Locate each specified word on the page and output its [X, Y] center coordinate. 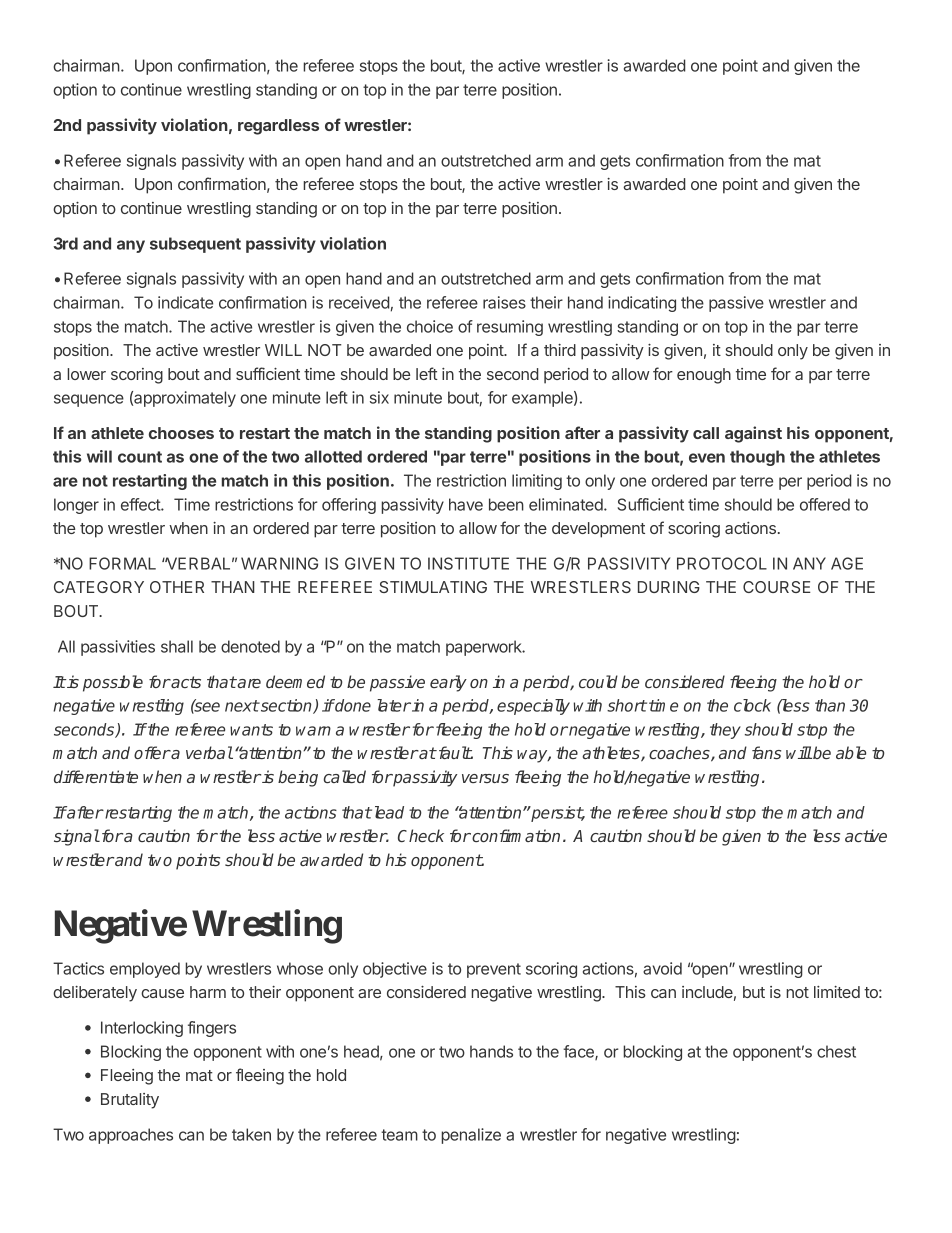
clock [752, 705]
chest [836, 1051]
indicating [642, 304]
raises [504, 302]
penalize [471, 1136]
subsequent [195, 245]
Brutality [130, 1101]
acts [185, 682]
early [448, 683]
